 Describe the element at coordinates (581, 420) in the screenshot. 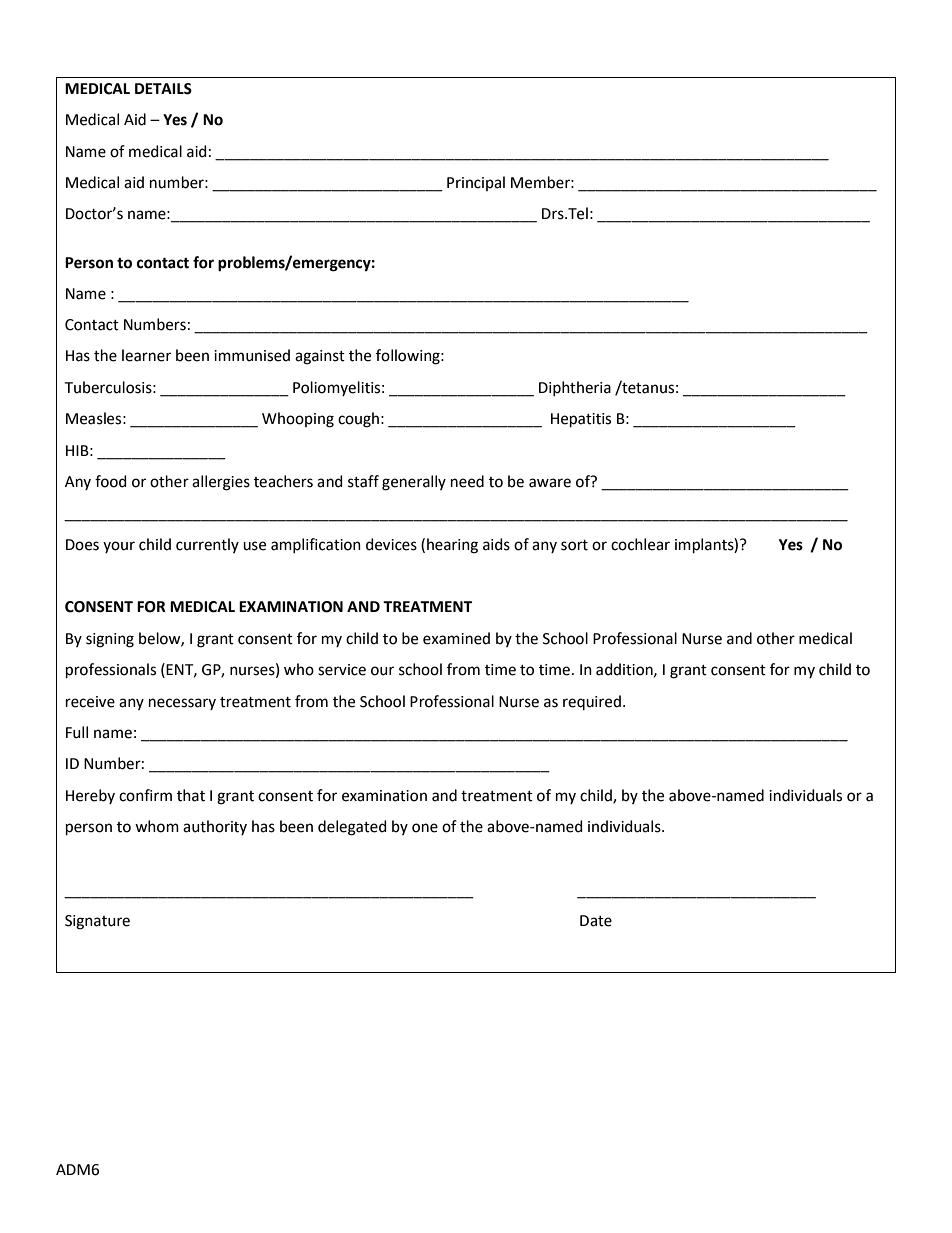

I see `Hepatitis` at that location.
